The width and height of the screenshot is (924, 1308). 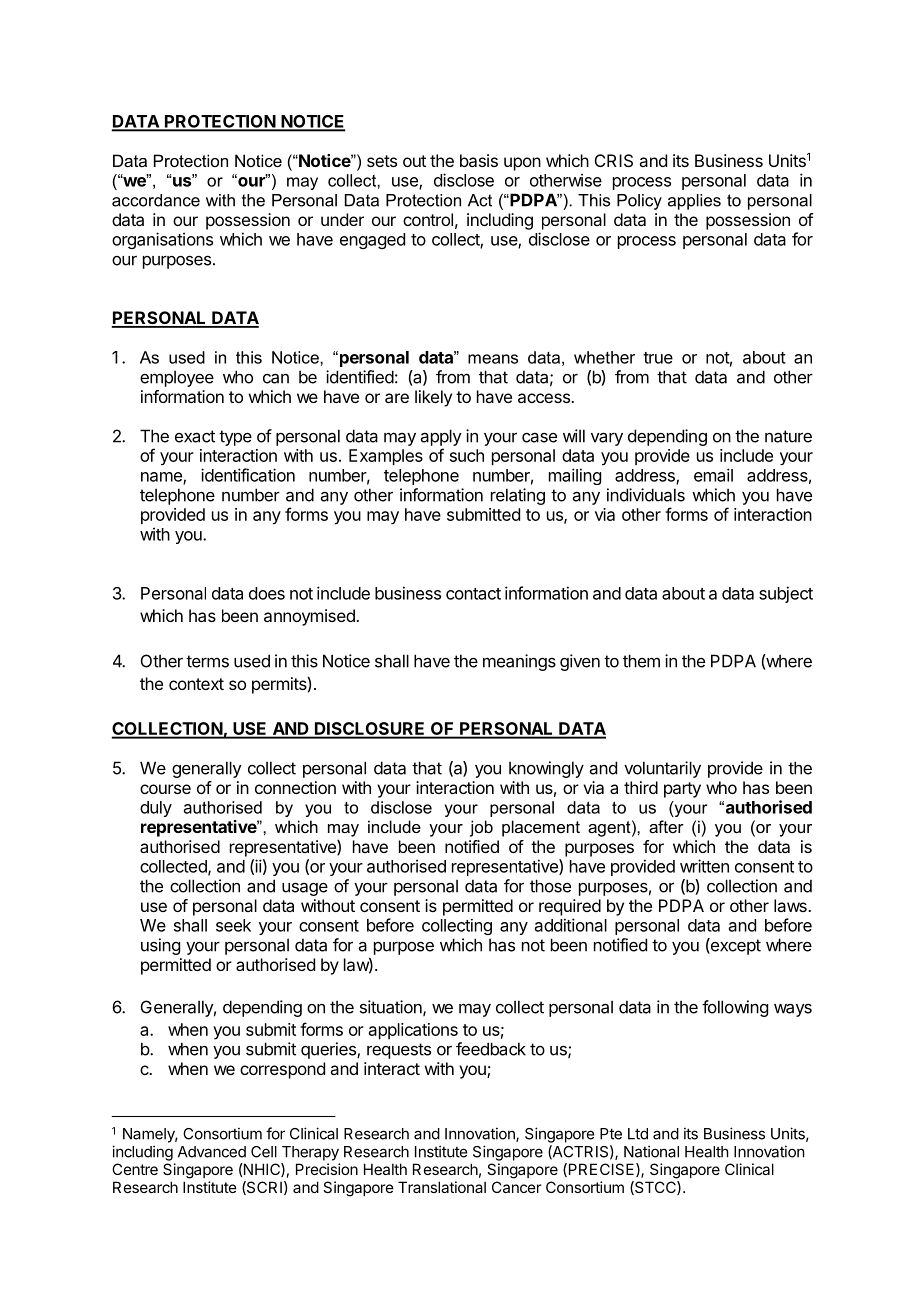 I want to click on apply, so click(x=441, y=437).
